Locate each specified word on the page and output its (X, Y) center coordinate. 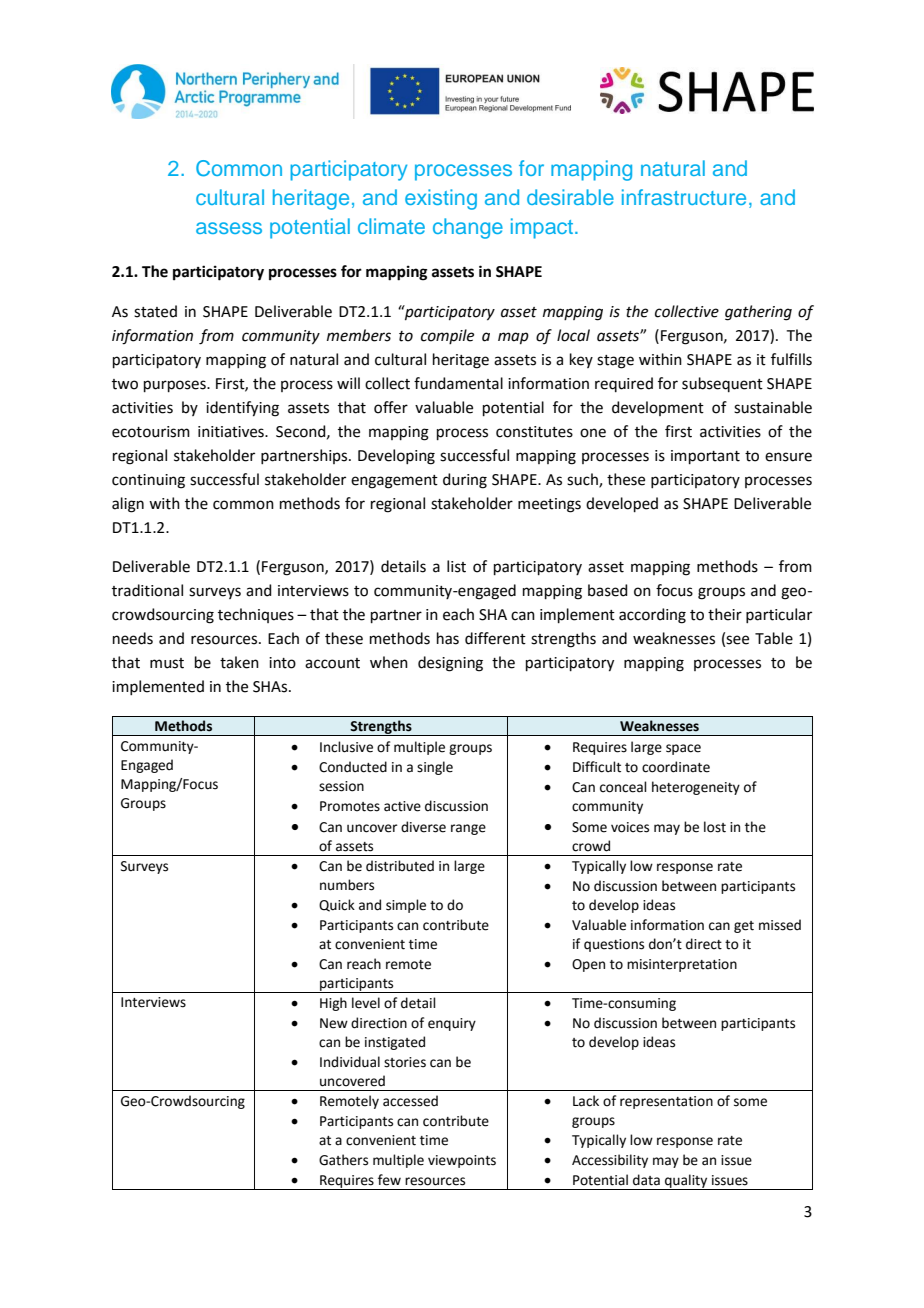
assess (229, 228)
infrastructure (684, 197)
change (468, 228)
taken (239, 662)
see (737, 640)
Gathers (343, 1160)
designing (450, 664)
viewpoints (462, 1161)
